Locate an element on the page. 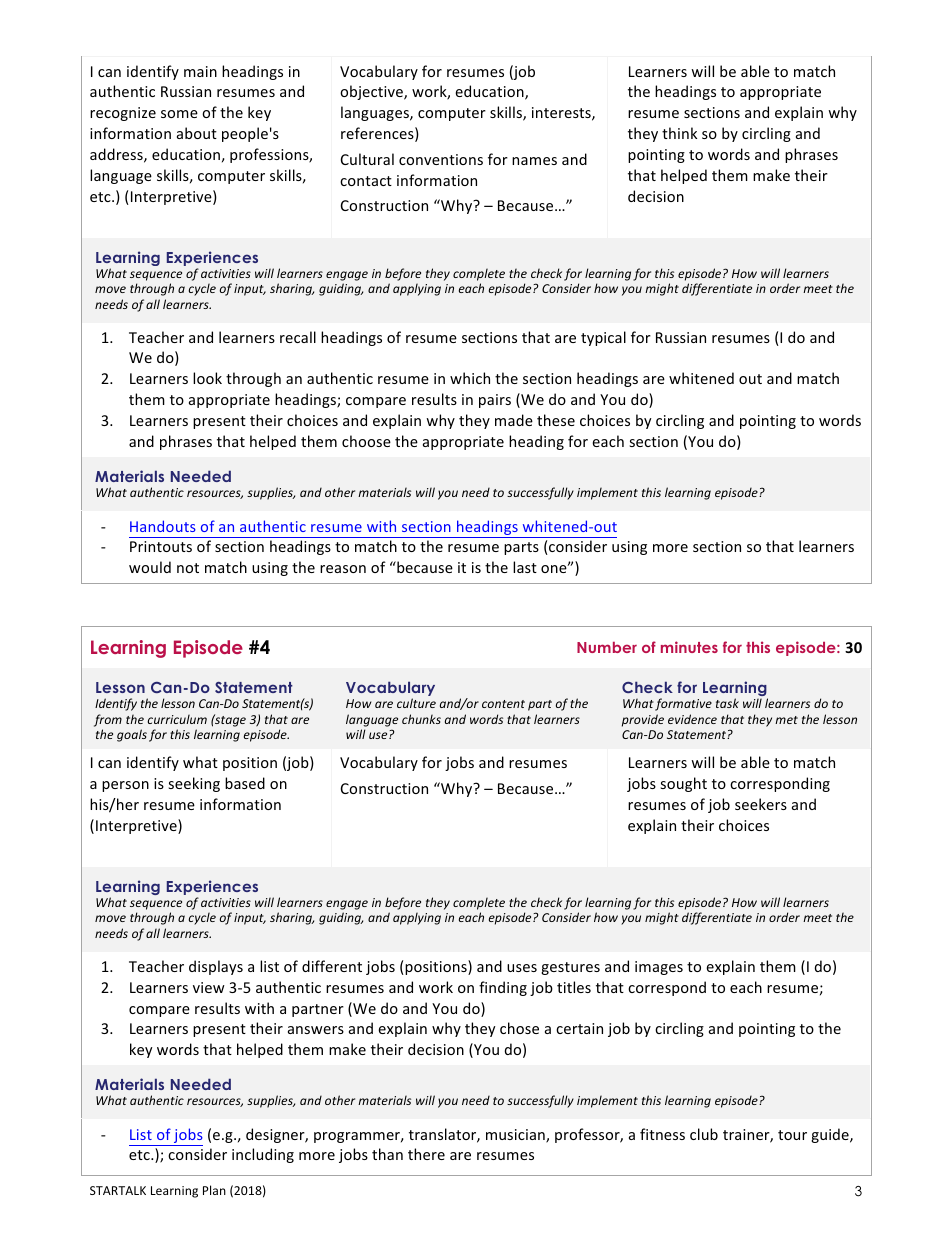  think is located at coordinates (679, 133).
